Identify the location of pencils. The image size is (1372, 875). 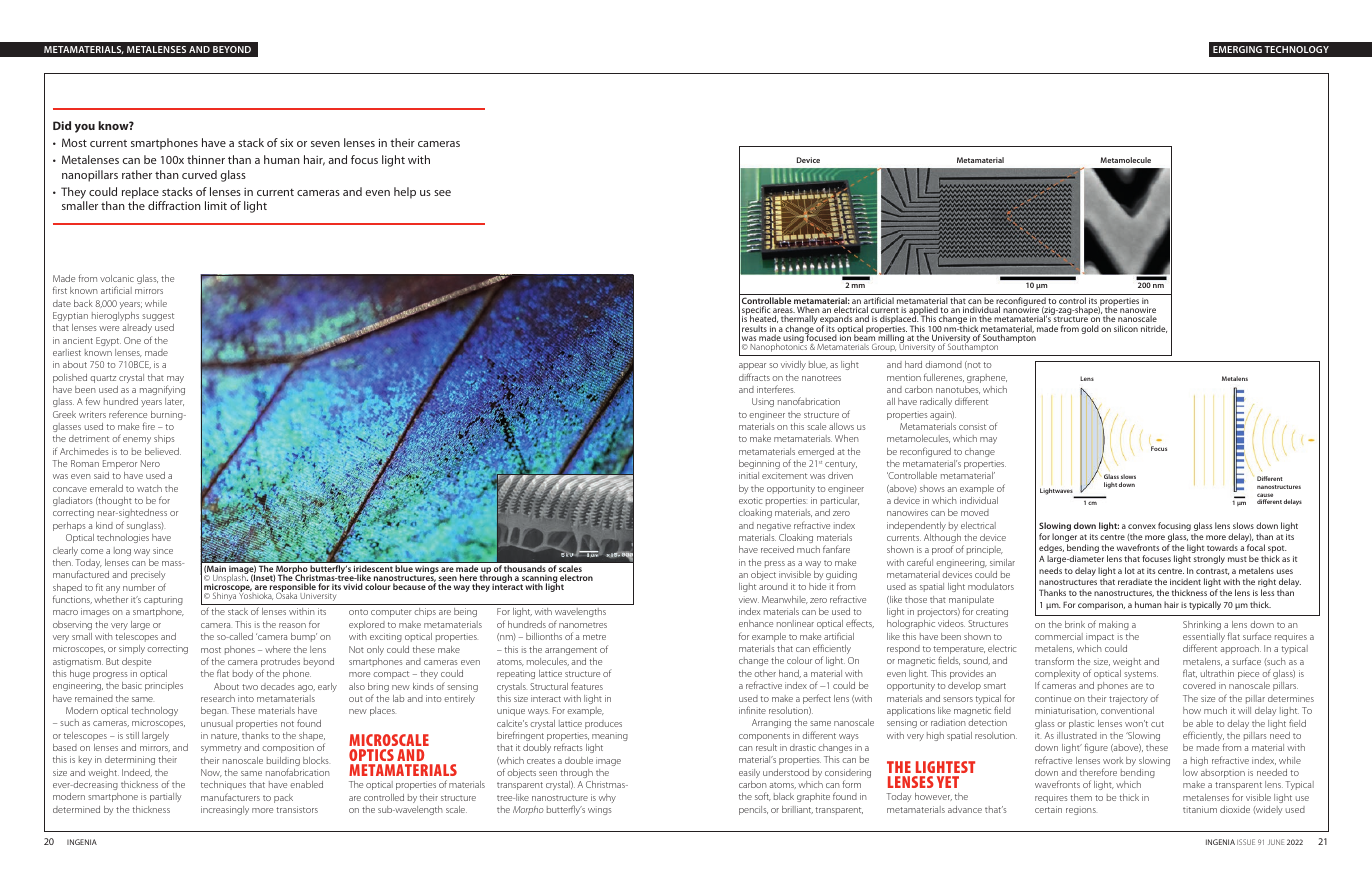
(753, 810).
